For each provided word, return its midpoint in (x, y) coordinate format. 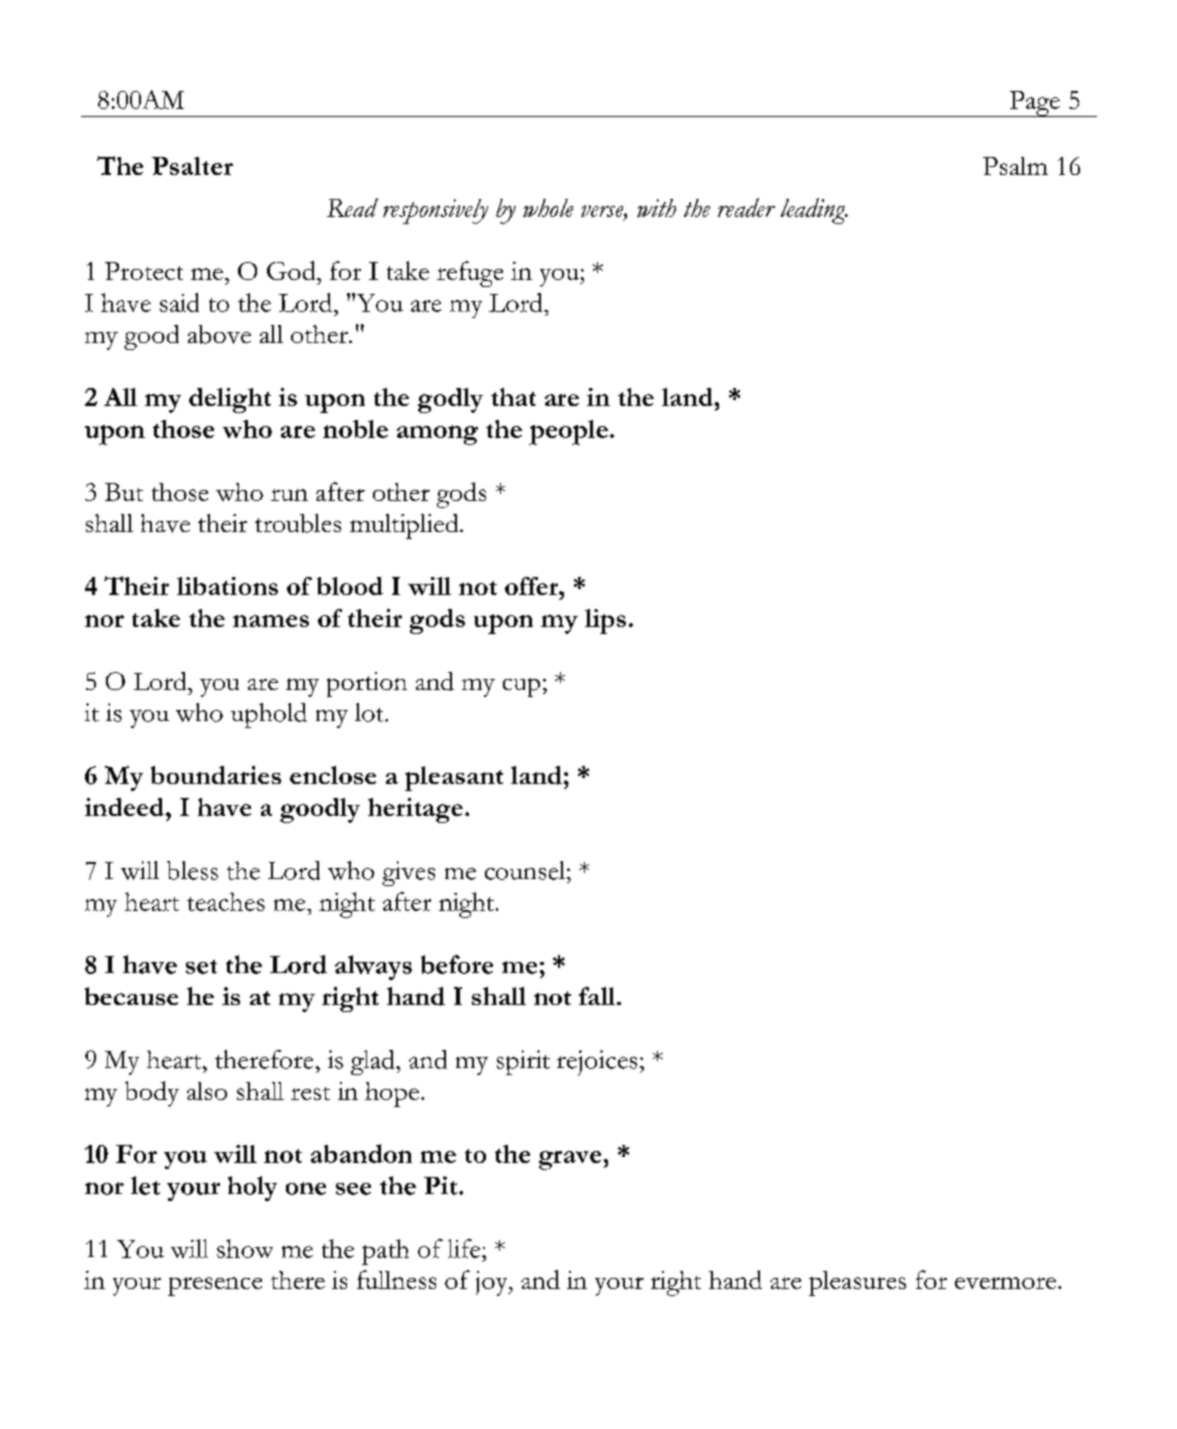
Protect (144, 271)
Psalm (1015, 166)
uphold (269, 715)
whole (548, 208)
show (245, 1248)
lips (605, 621)
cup (521, 687)
